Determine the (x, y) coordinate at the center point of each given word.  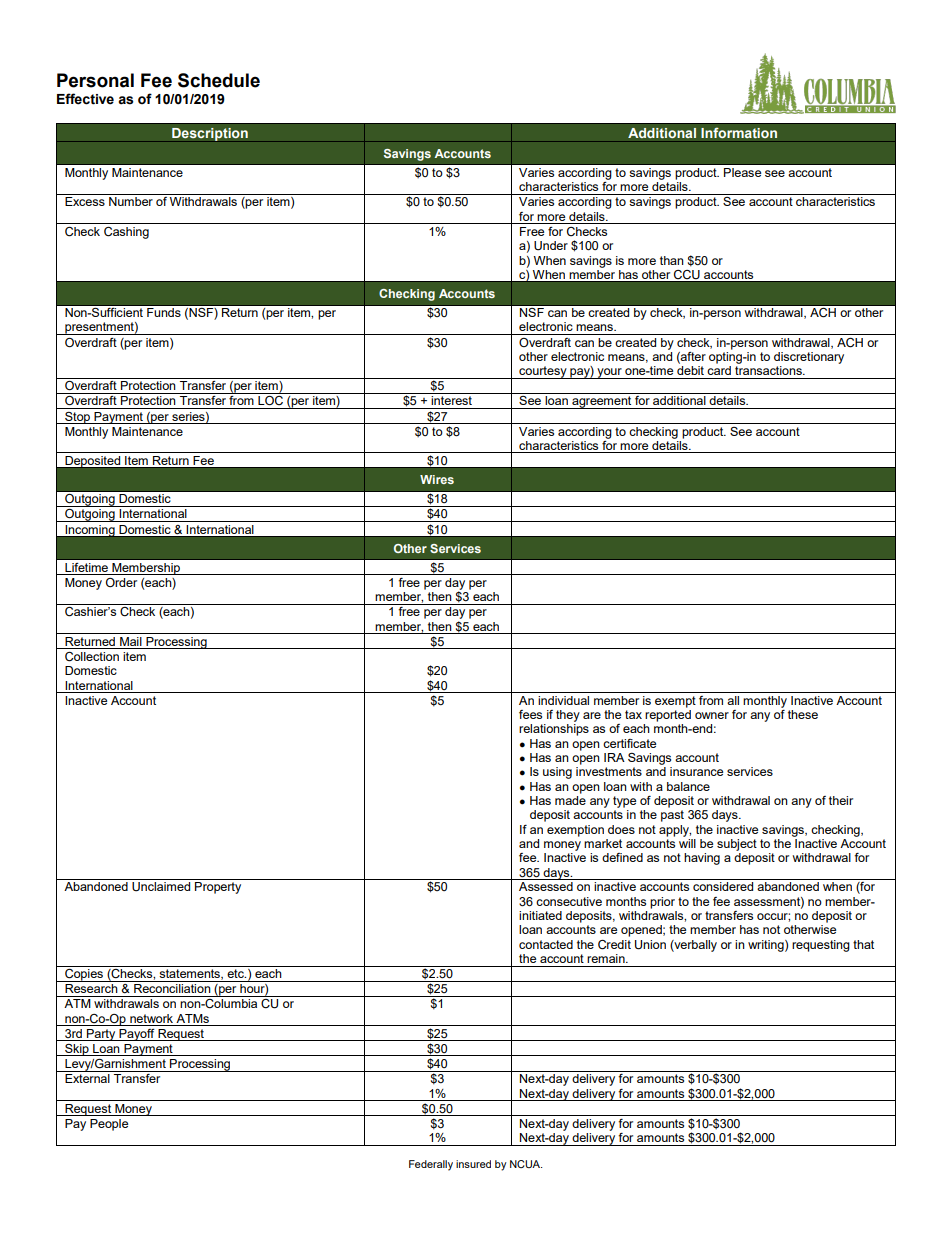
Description (210, 135)
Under (551, 246)
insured (473, 1164)
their (841, 800)
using (557, 773)
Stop (78, 418)
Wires (437, 479)
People (109, 1125)
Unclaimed (161, 887)
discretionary (809, 358)
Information (739, 133)
